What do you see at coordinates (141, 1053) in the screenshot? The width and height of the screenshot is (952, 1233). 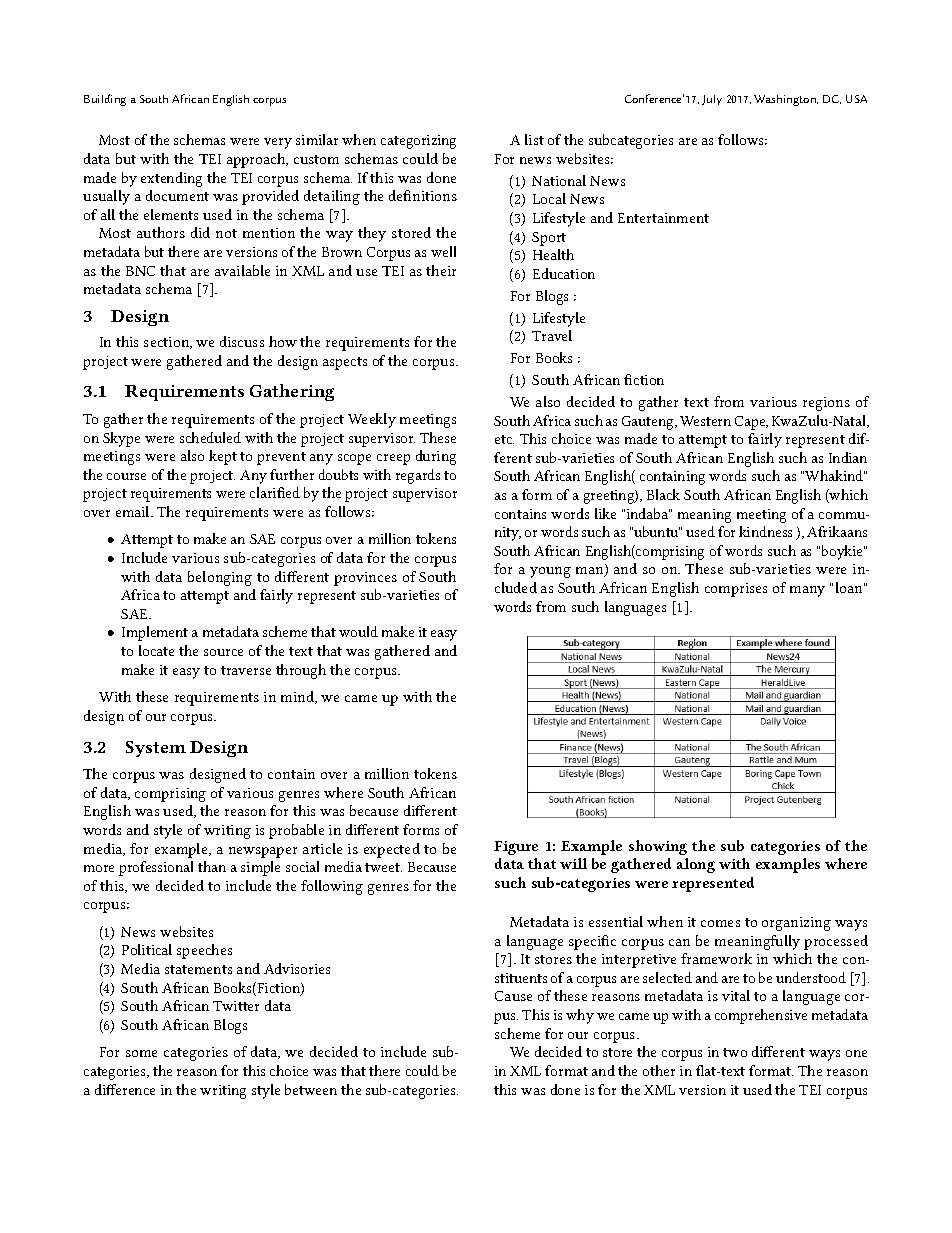 I see `some` at bounding box center [141, 1053].
